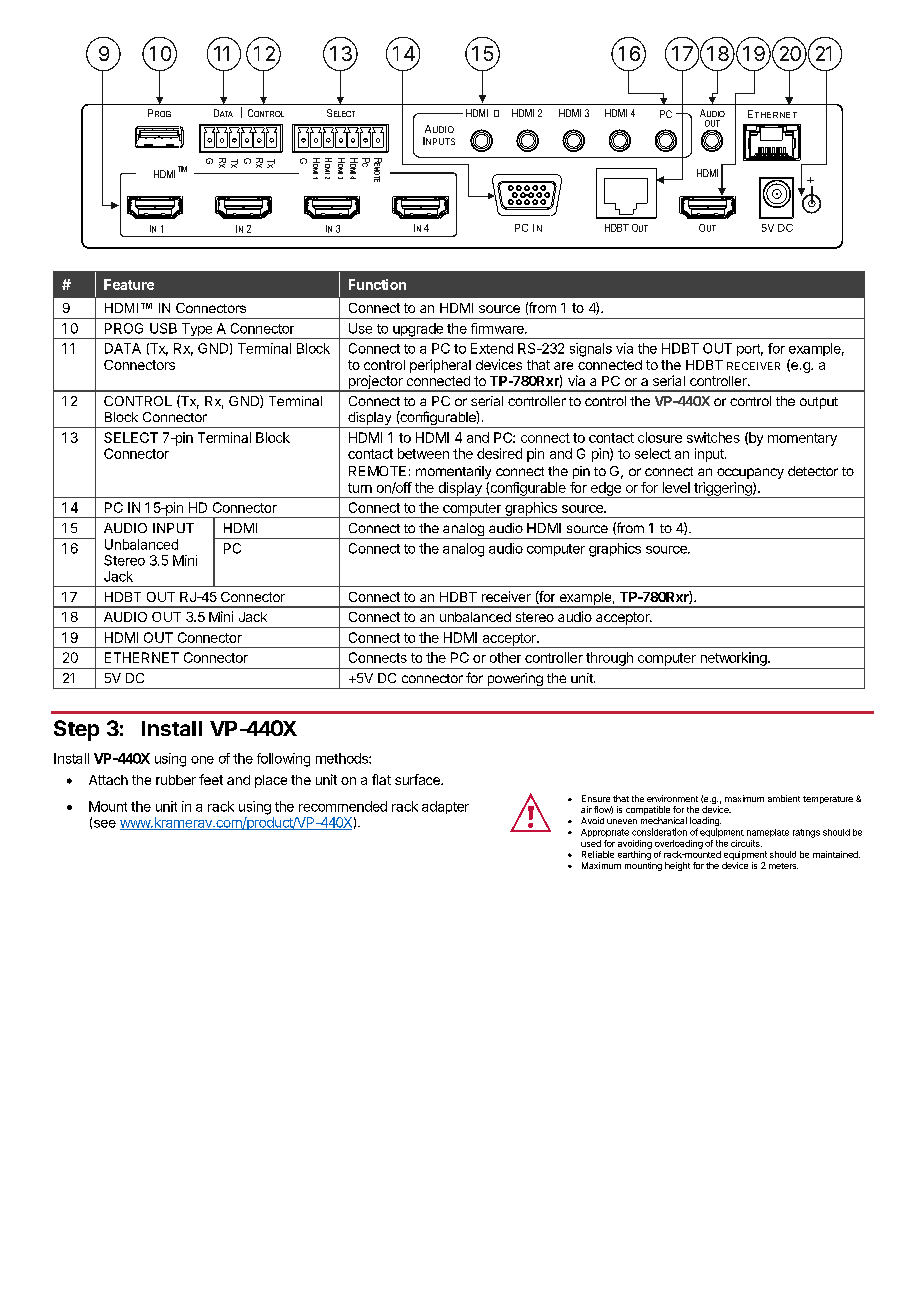 The width and height of the screenshot is (924, 1308). Describe the element at coordinates (445, 807) in the screenshot. I see `adapter` at that location.
